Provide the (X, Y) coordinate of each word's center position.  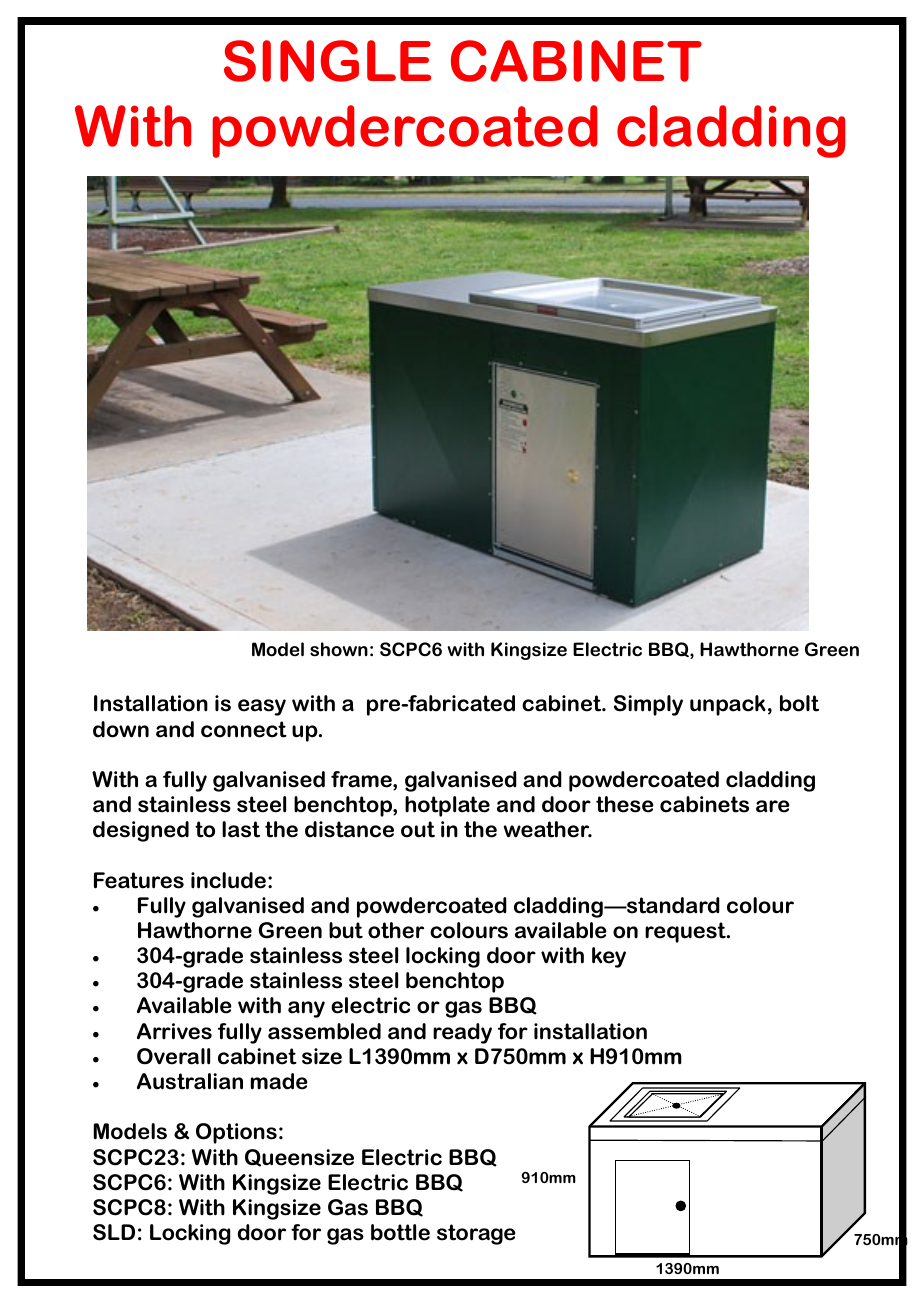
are (773, 806)
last (241, 829)
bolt (799, 703)
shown (339, 649)
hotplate (447, 806)
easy (262, 707)
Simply (648, 705)
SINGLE (327, 61)
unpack (728, 705)
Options (236, 1133)
